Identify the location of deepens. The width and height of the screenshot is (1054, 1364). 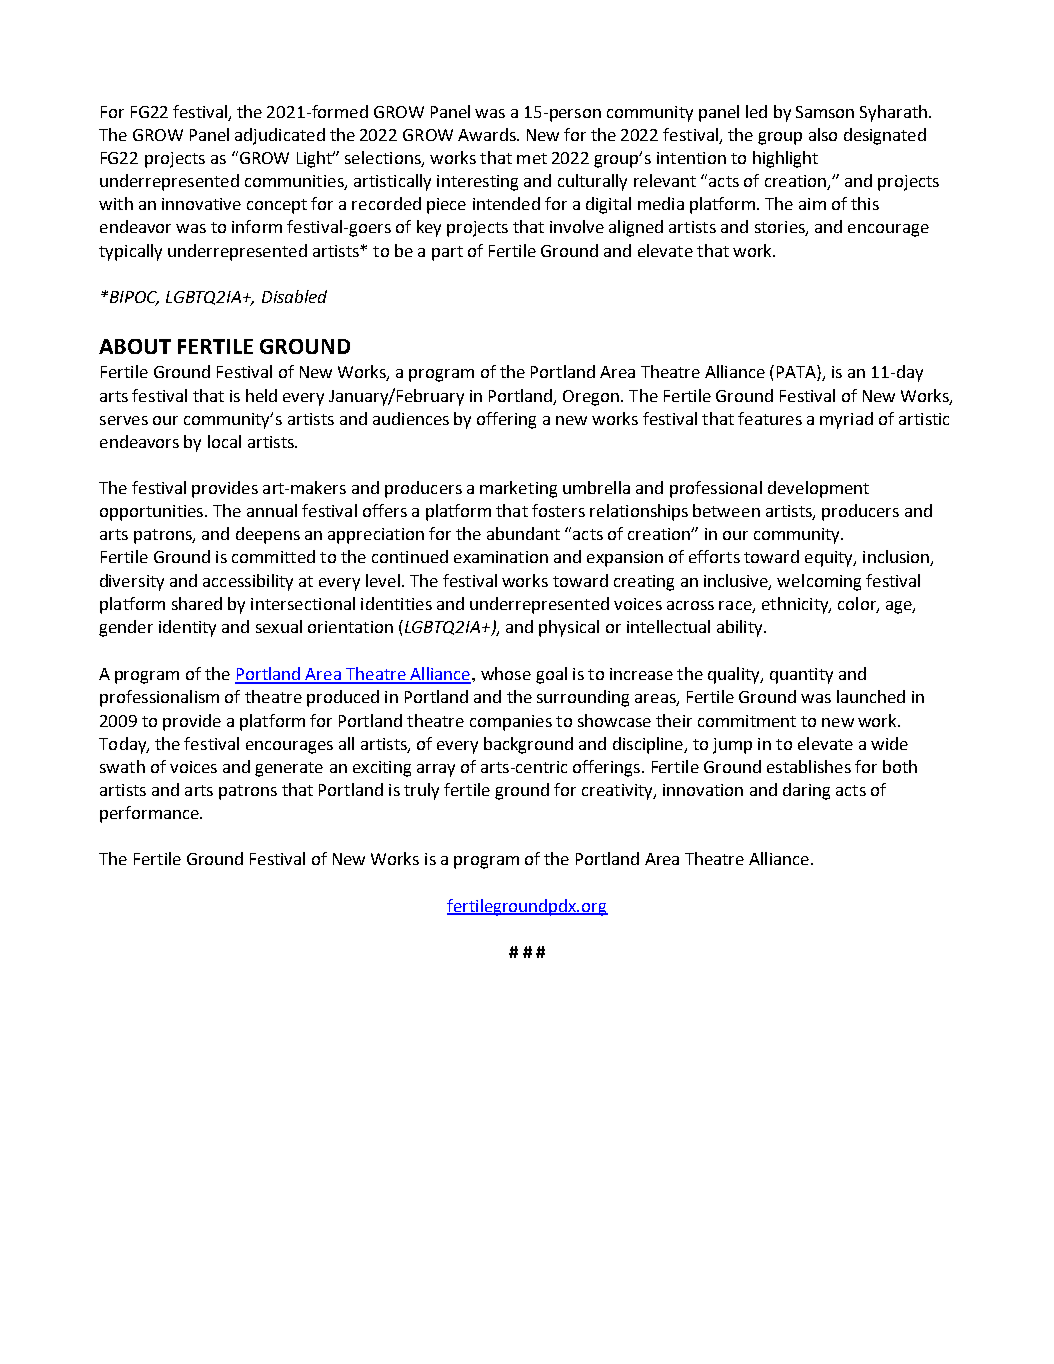
(268, 535).
